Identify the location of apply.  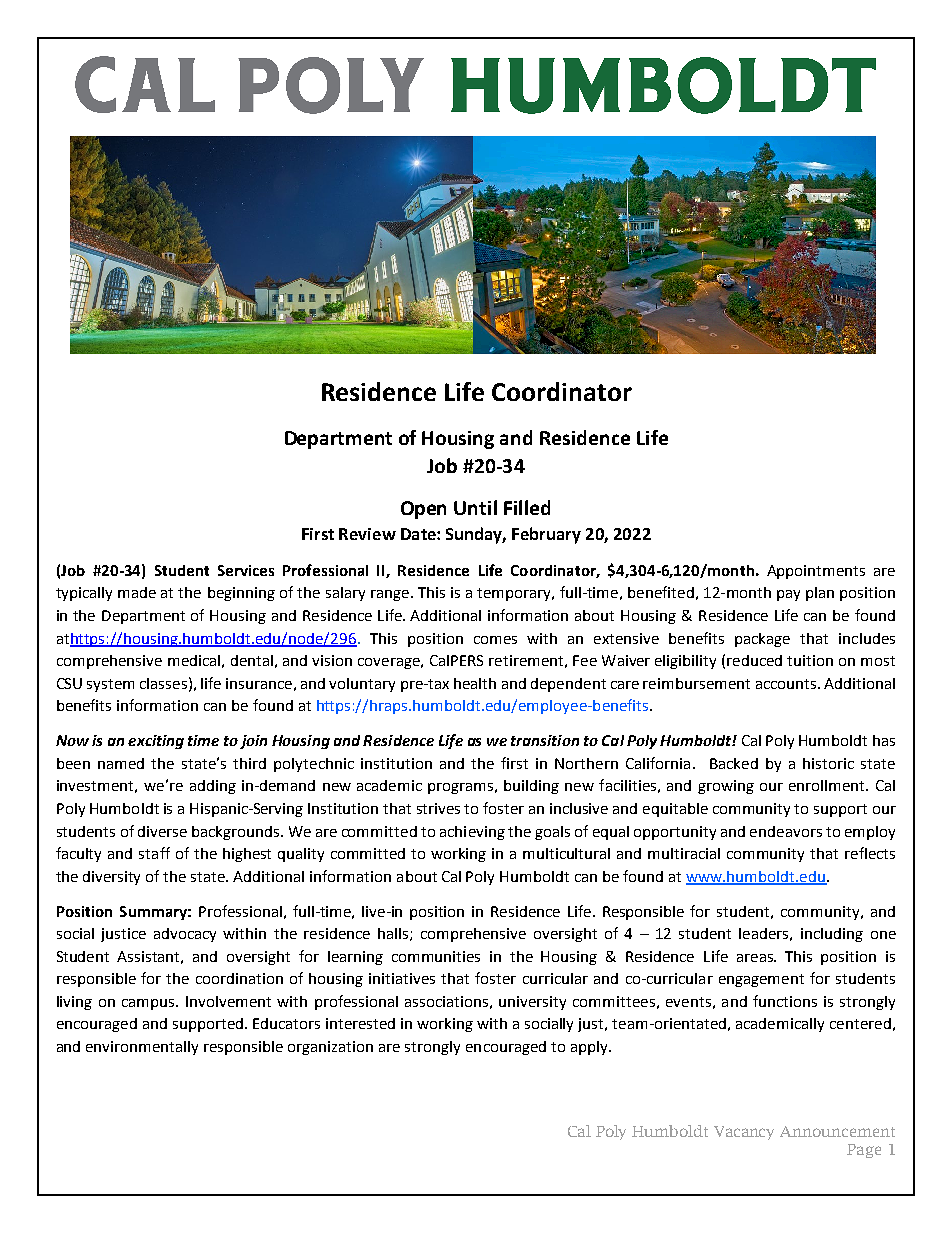
(590, 1048).
